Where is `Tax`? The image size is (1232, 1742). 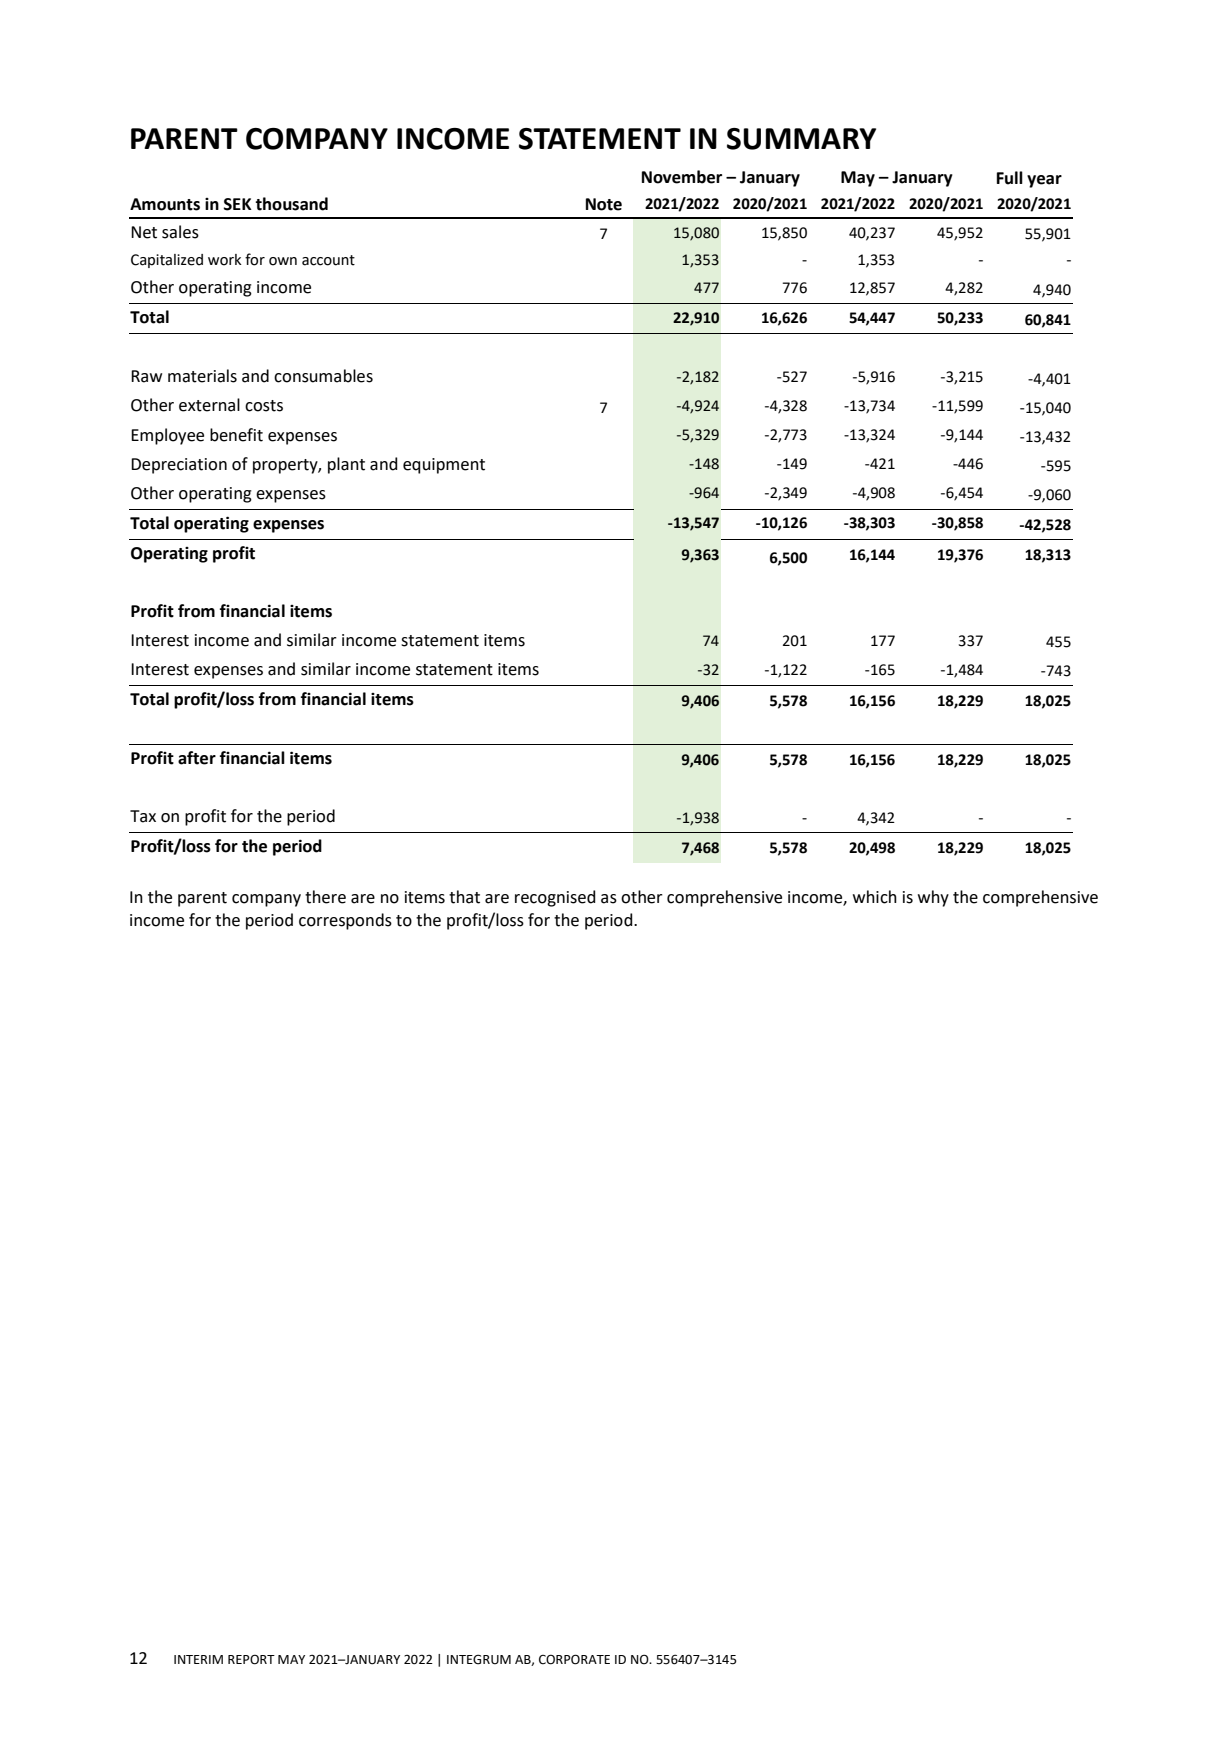
Tax is located at coordinates (143, 816).
